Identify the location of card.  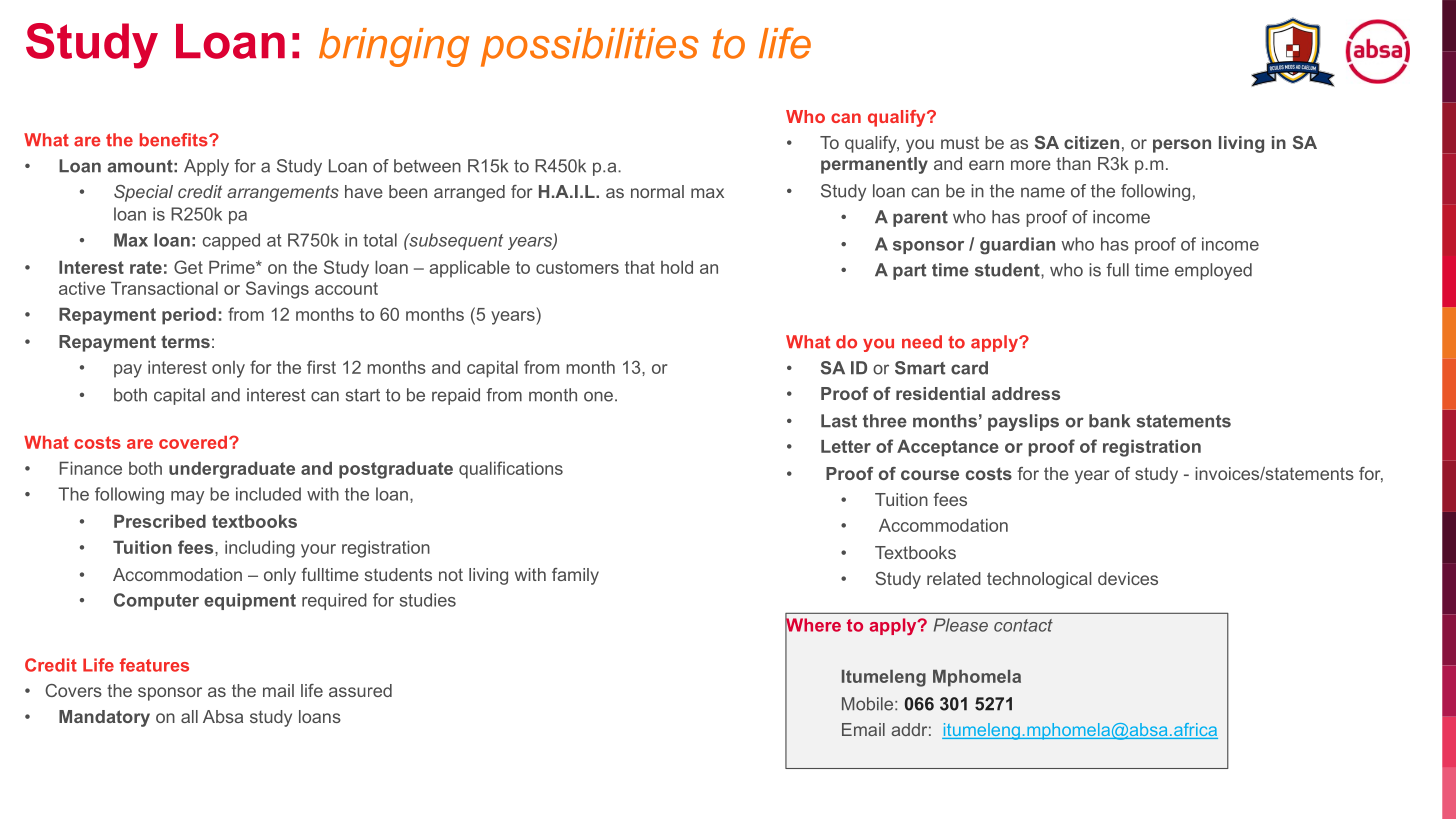
(969, 368).
